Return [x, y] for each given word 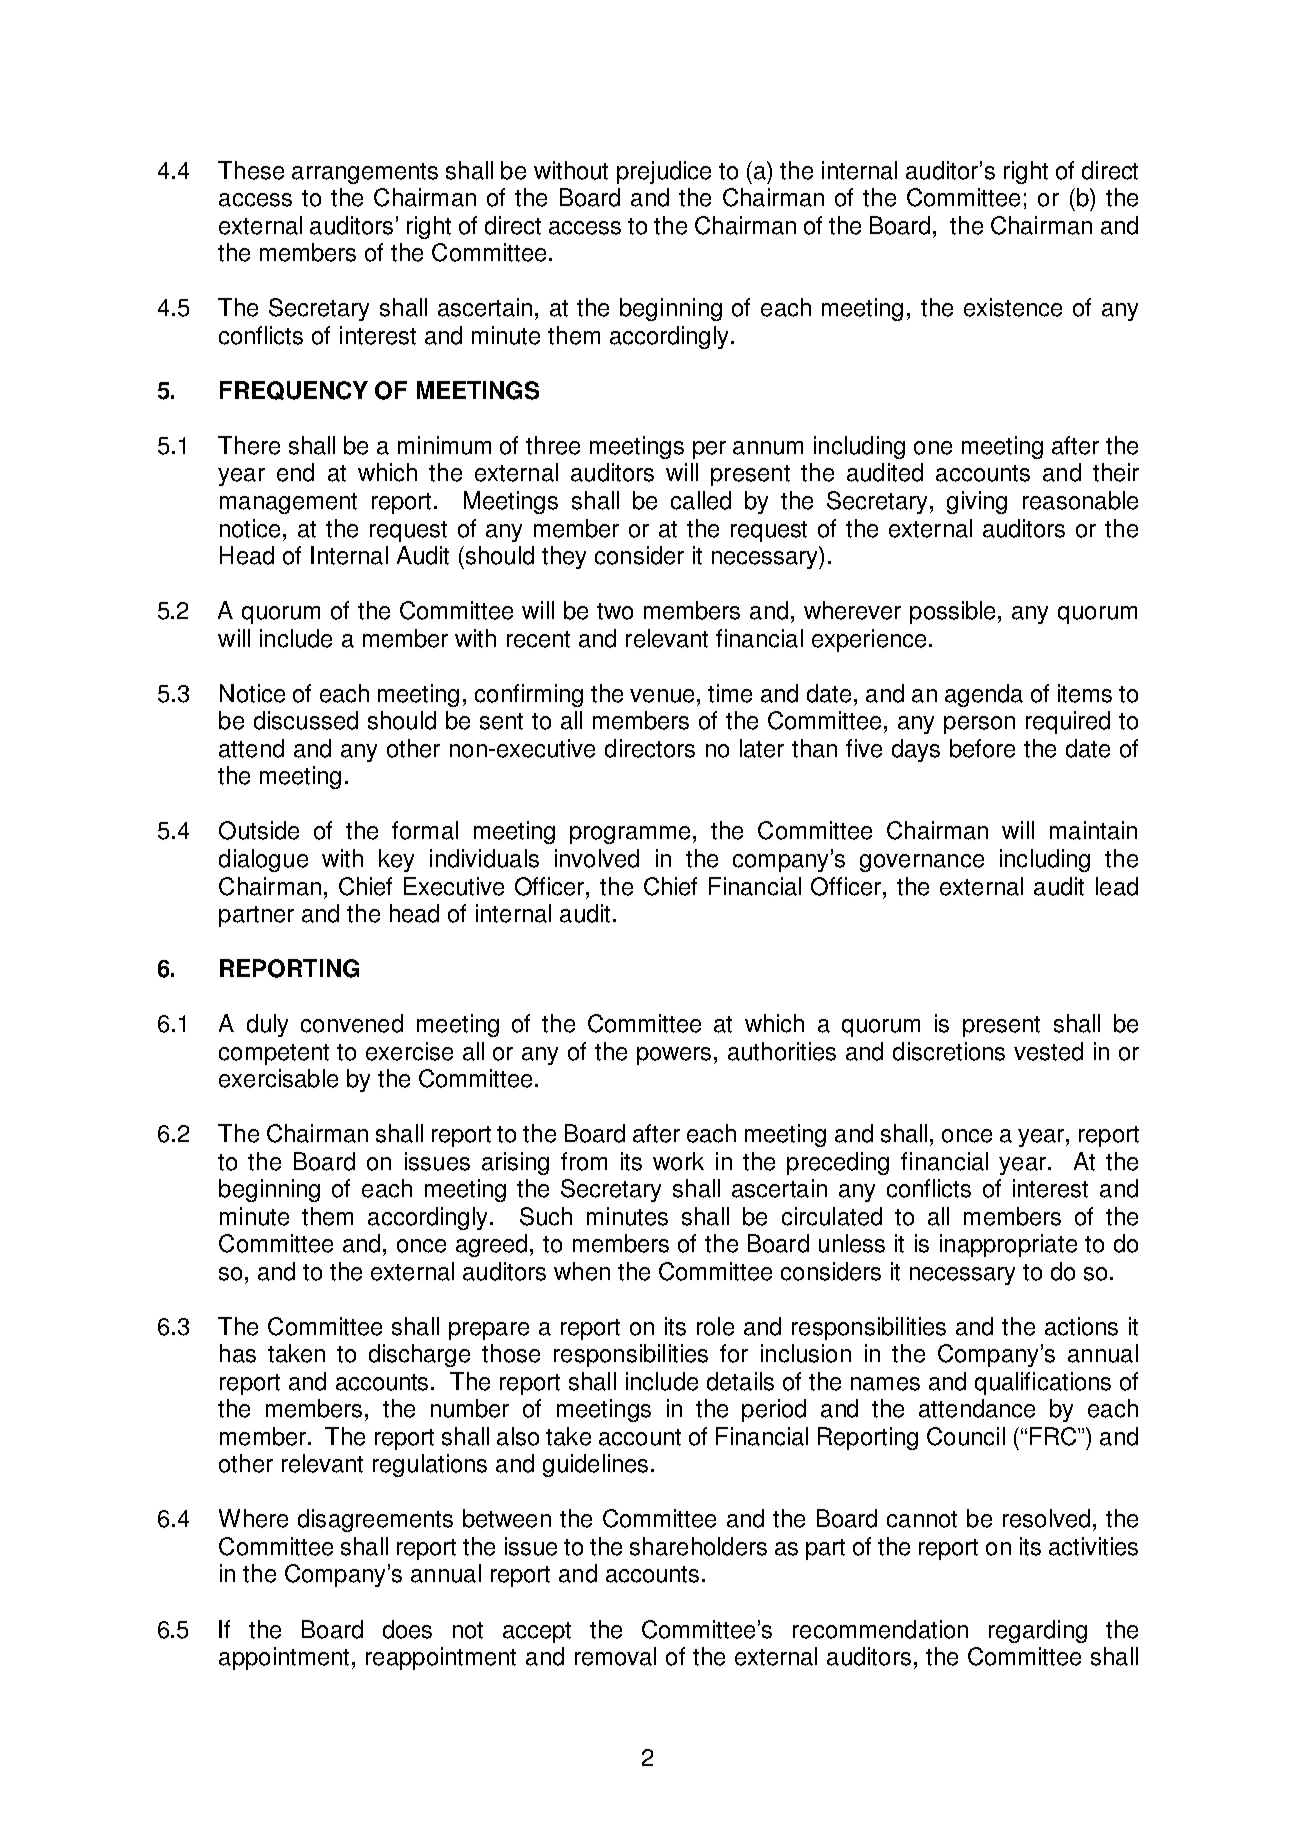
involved [597, 858]
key [396, 860]
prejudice [664, 172]
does [407, 1629]
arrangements [365, 173]
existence [1013, 307]
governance [922, 863]
